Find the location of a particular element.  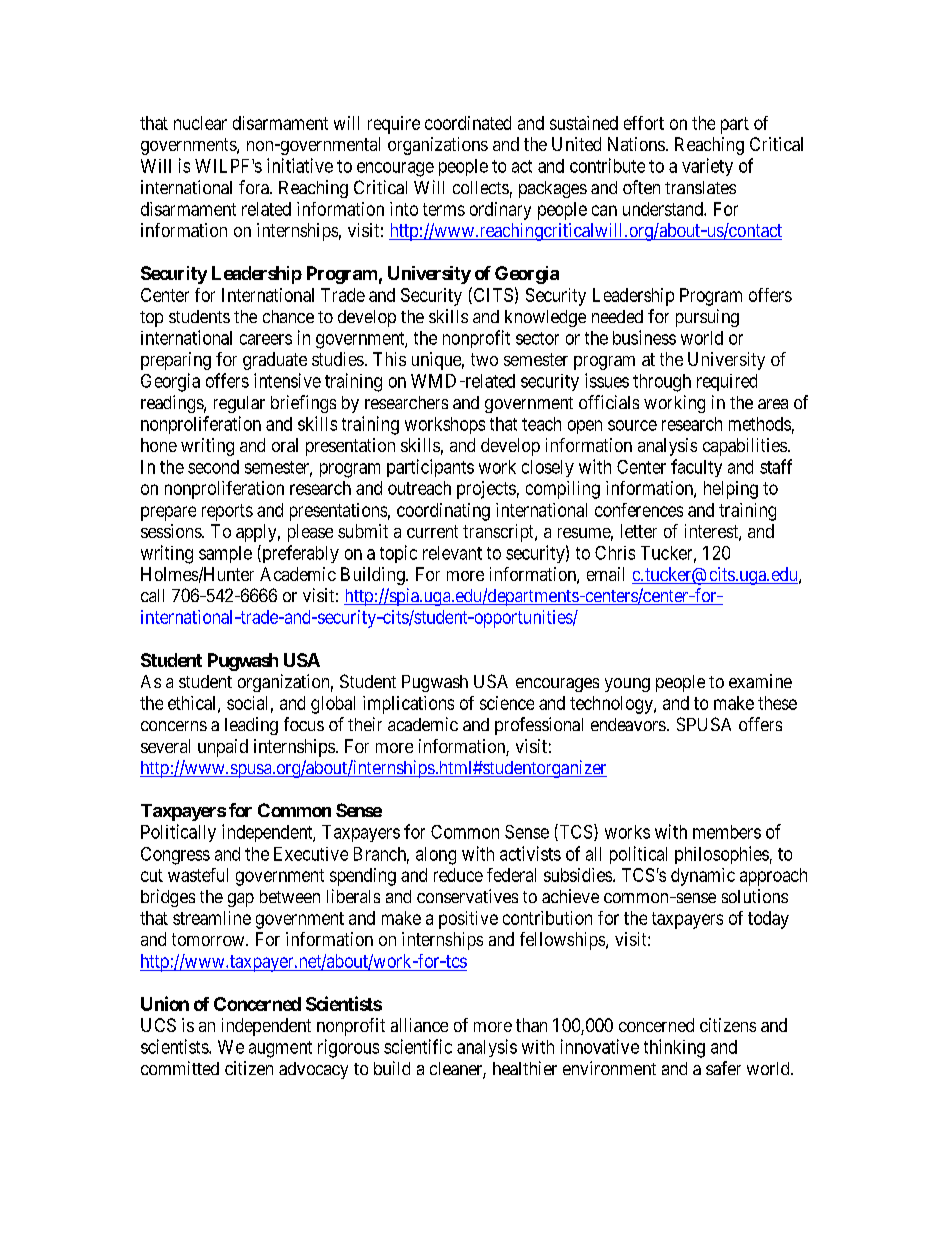

variety is located at coordinates (707, 167).
